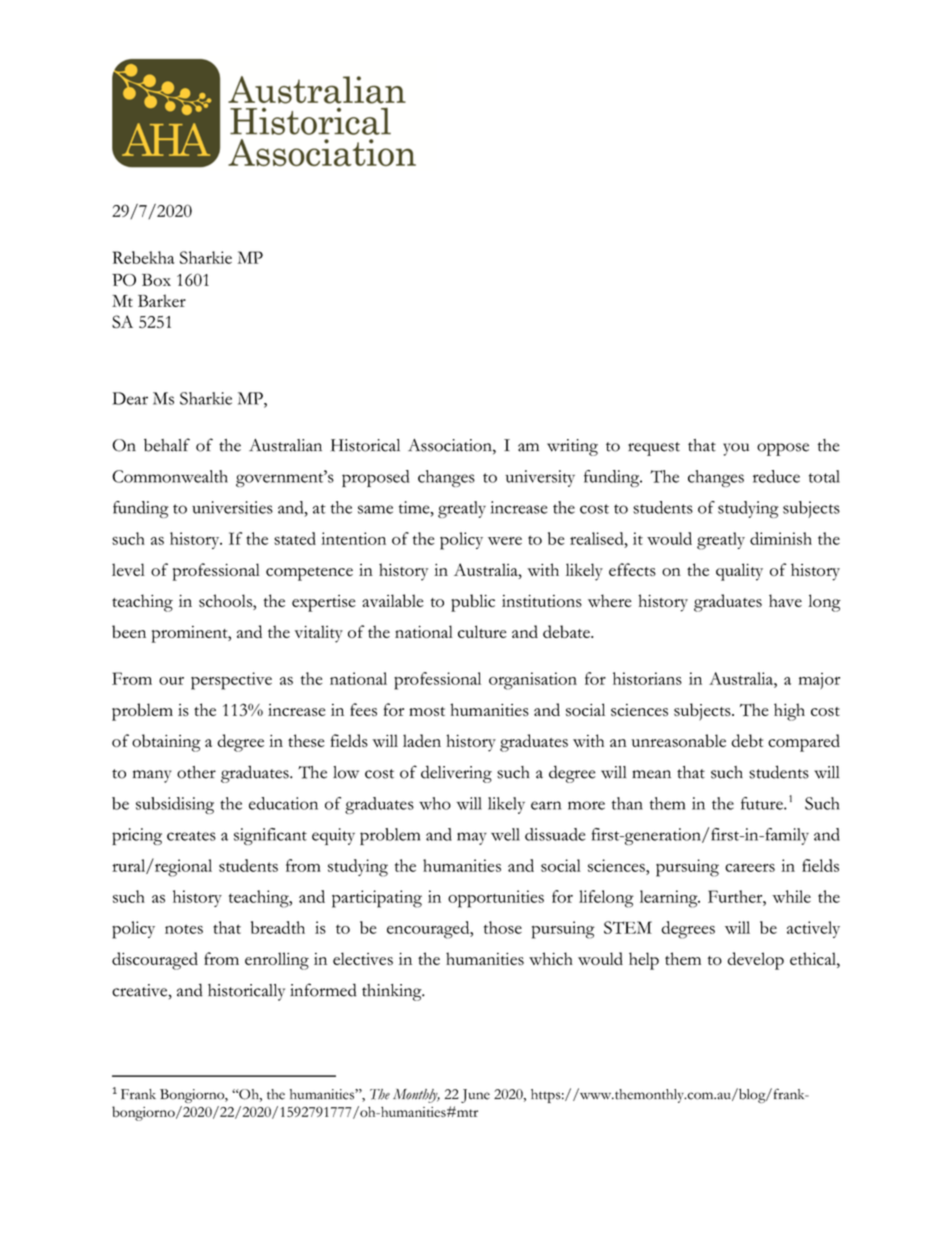  What do you see at coordinates (750, 868) in the screenshot?
I see `careers` at bounding box center [750, 868].
